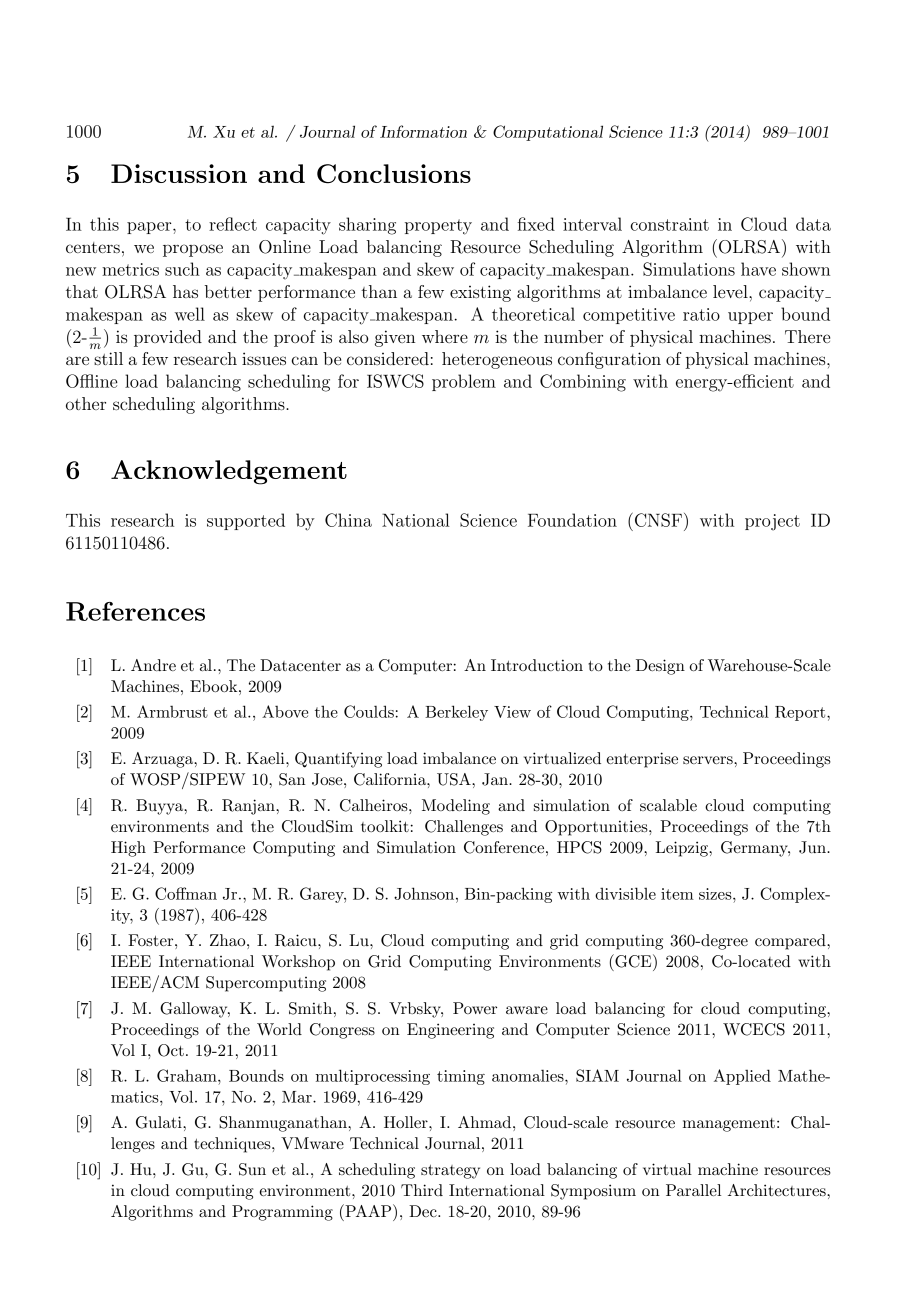  I want to click on constraint, so click(670, 224).
